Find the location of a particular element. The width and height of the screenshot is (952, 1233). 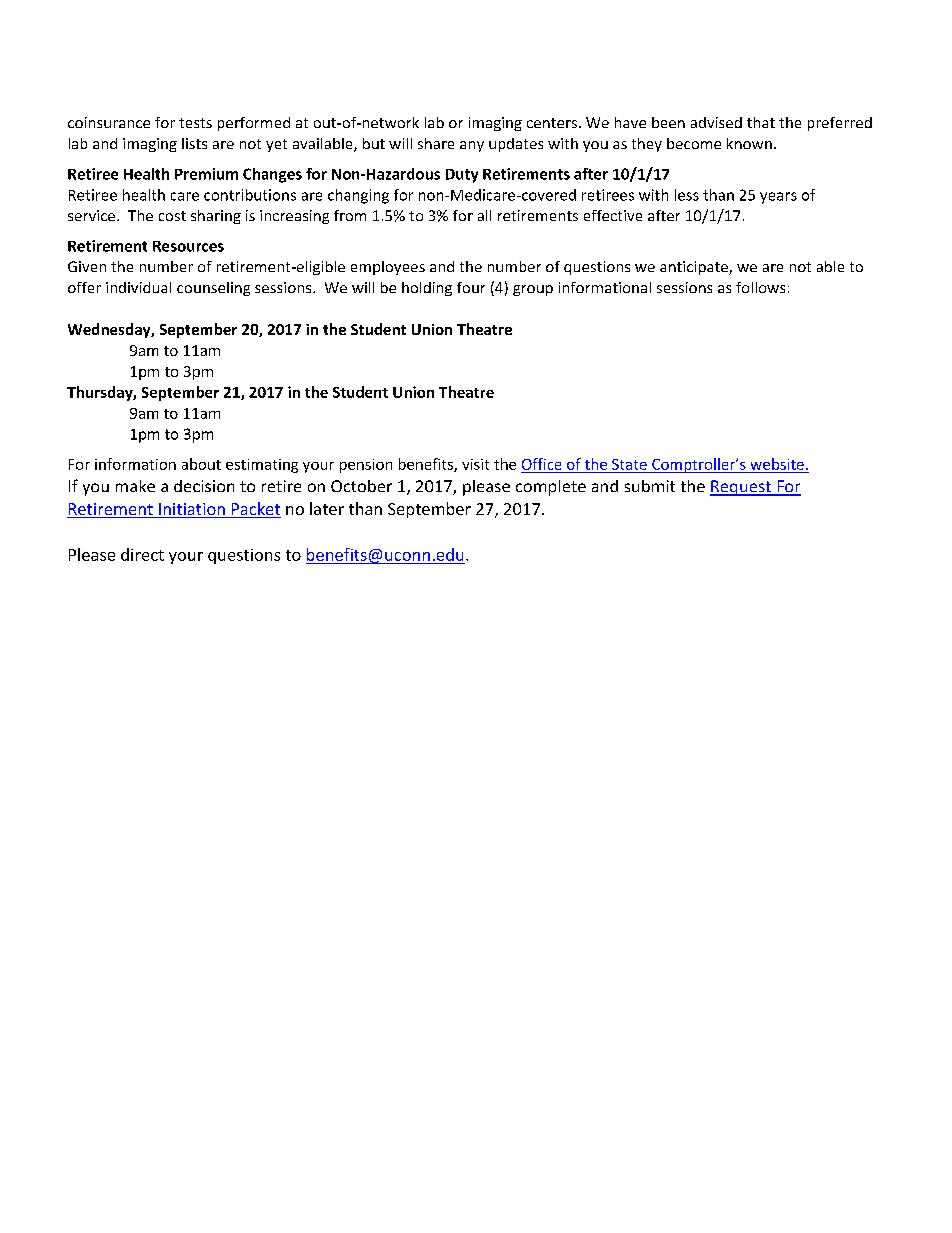

counseling is located at coordinates (213, 289).
